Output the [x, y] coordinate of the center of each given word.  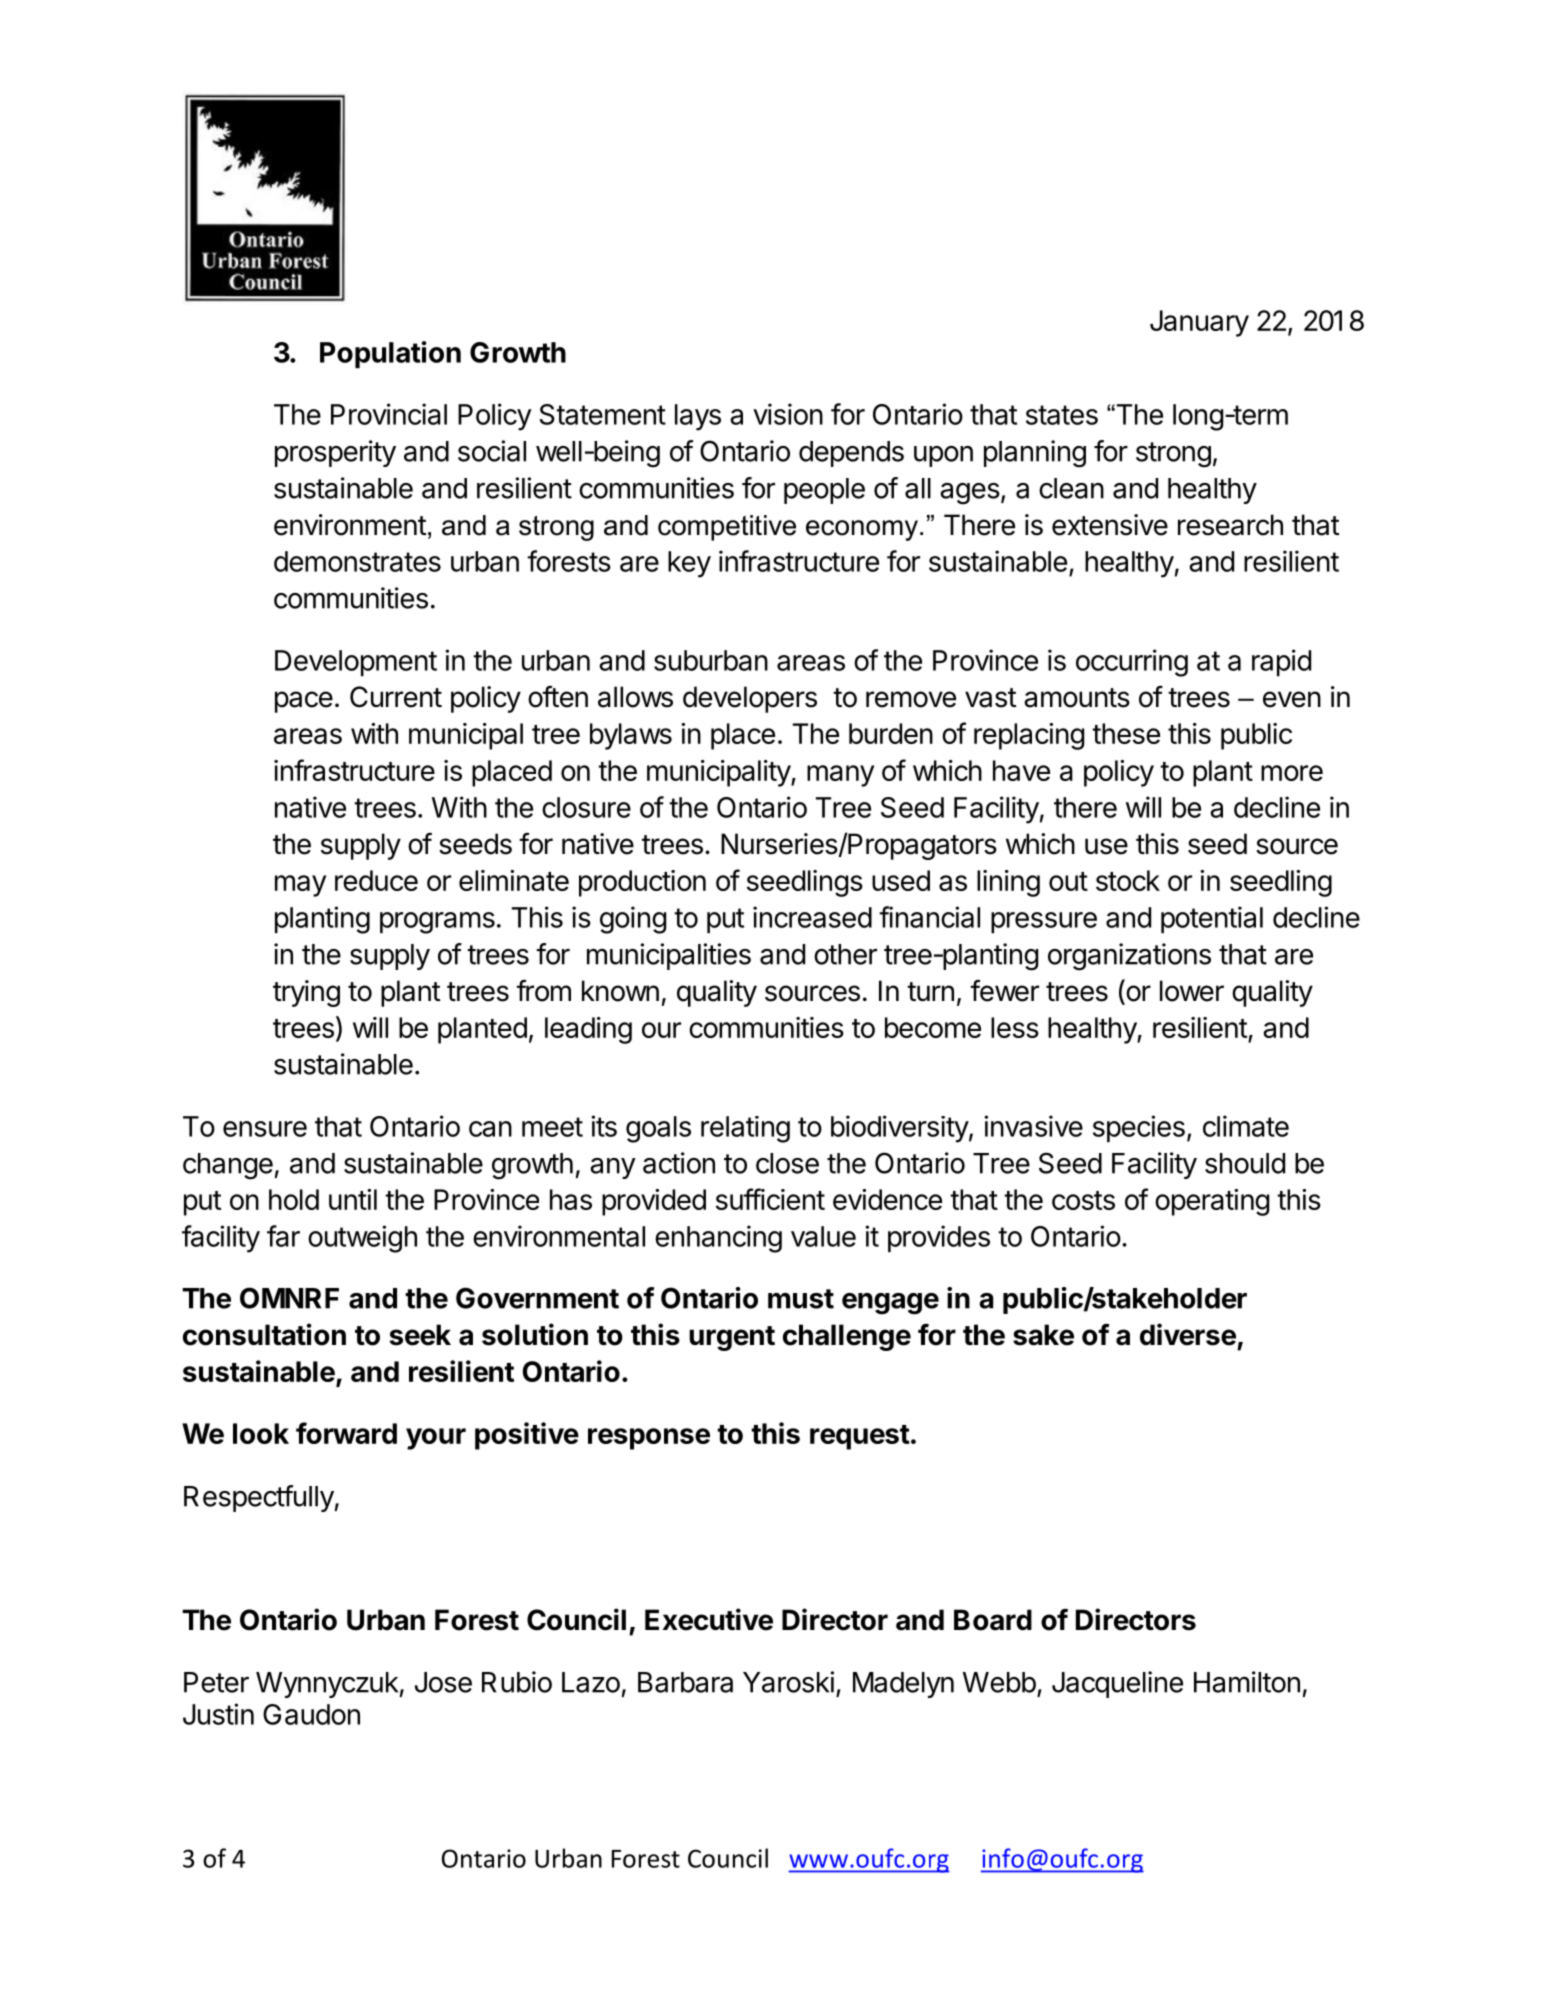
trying [306, 993]
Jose [443, 1682]
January [1199, 323]
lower [1192, 991]
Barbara [685, 1682]
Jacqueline [1117, 1684]
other [845, 954]
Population [390, 354]
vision [788, 414]
